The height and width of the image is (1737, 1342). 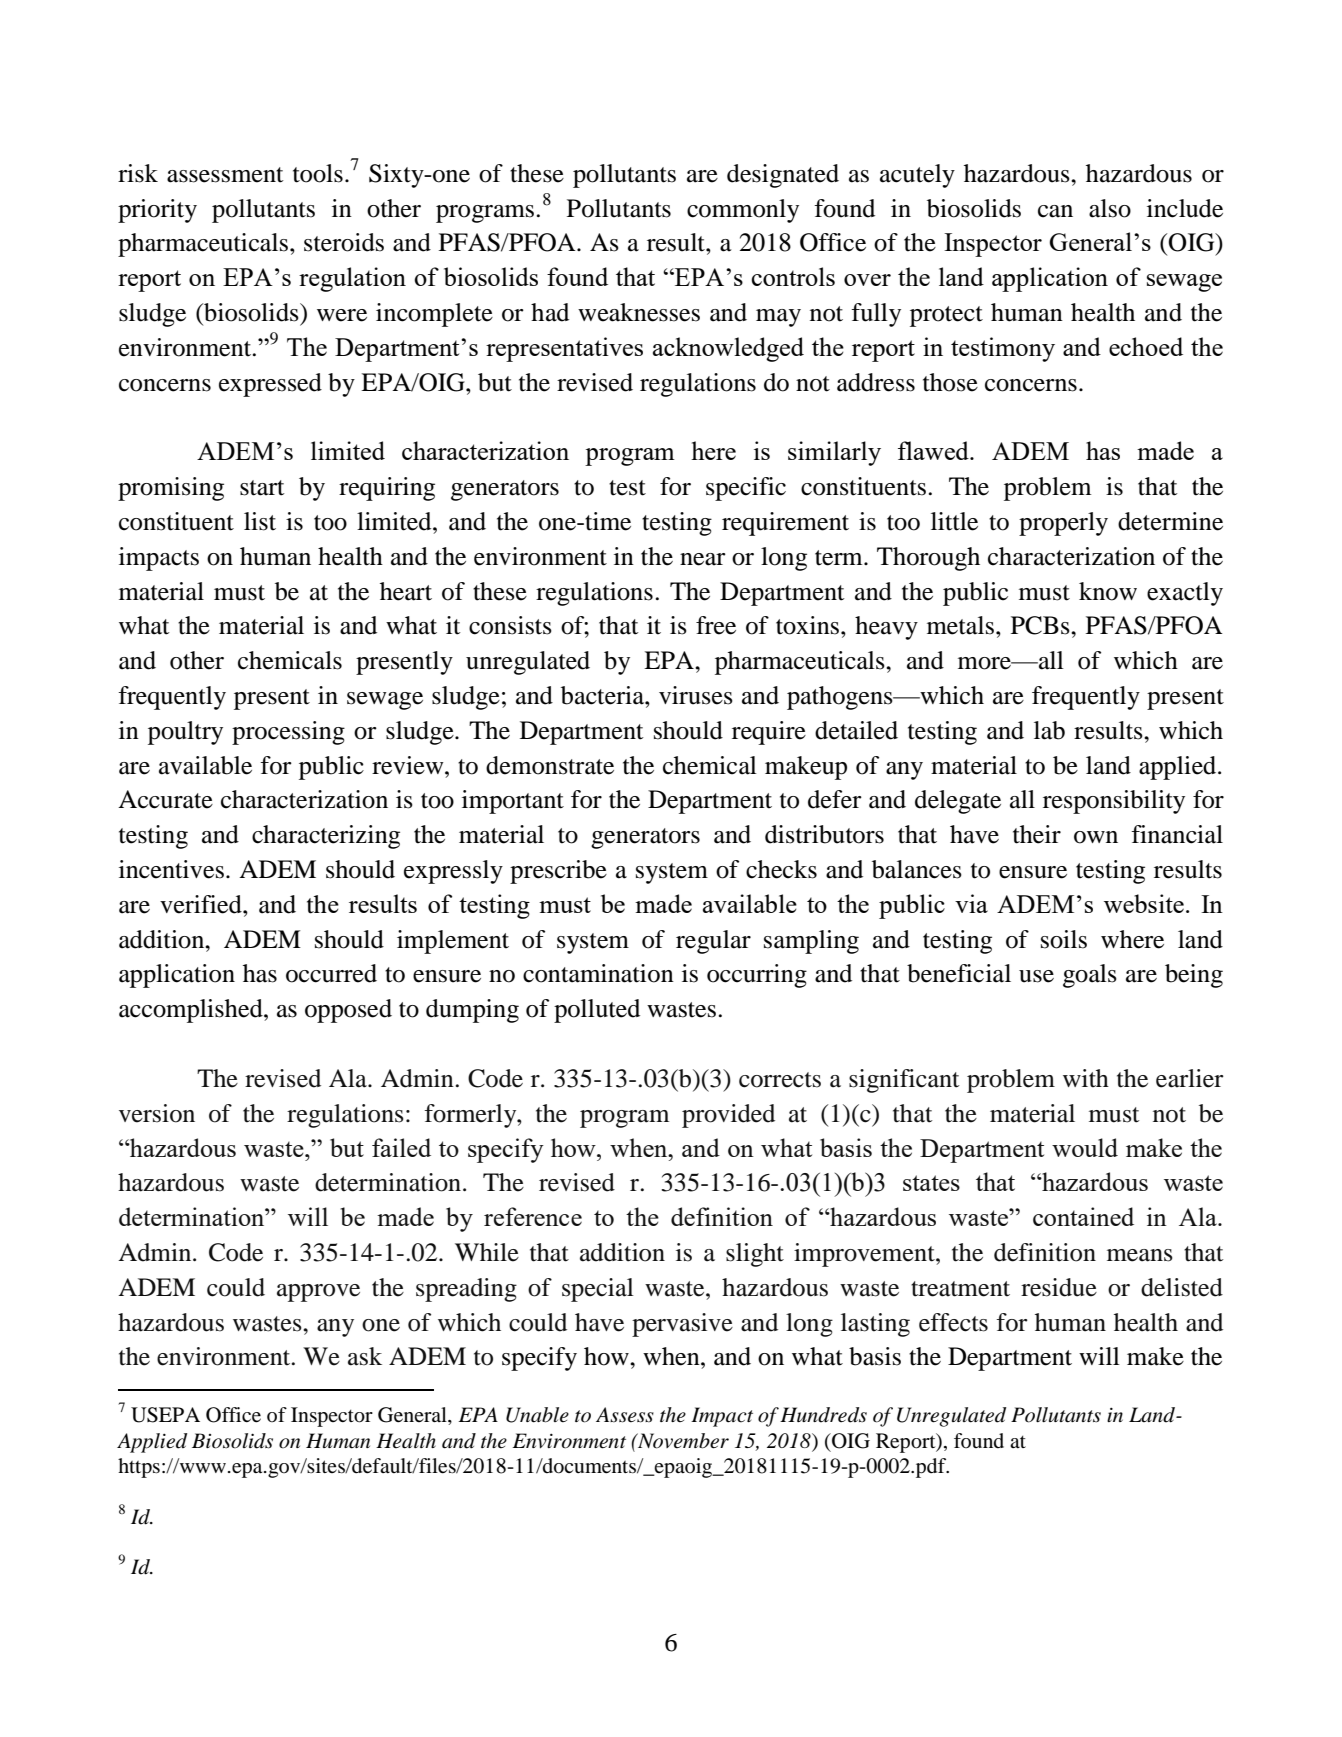 What do you see at coordinates (365, 1356) in the image?
I see `ask` at bounding box center [365, 1356].
